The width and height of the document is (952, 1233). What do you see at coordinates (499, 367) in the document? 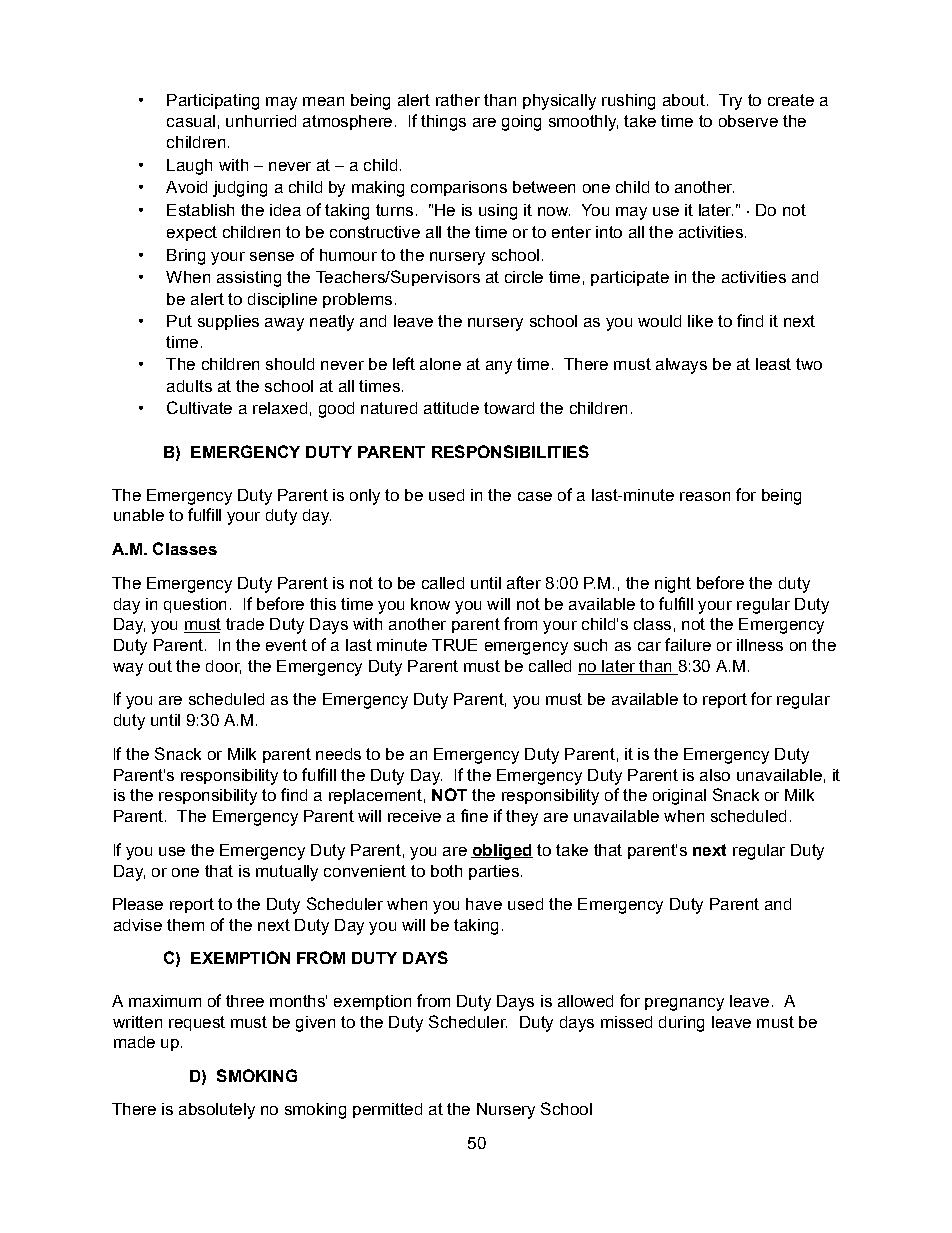
I see `any` at bounding box center [499, 367].
